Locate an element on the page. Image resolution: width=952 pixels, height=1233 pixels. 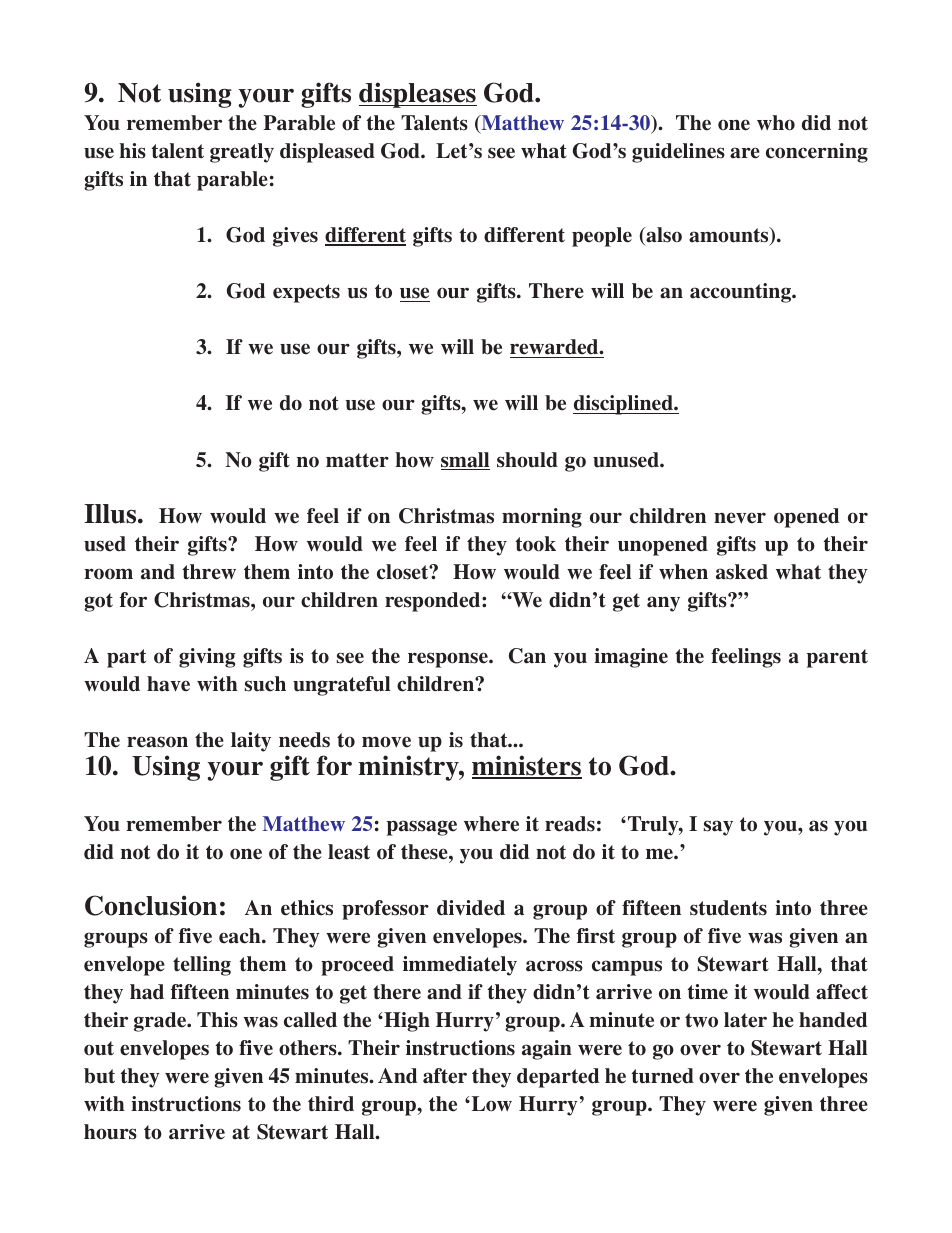
hours is located at coordinates (110, 1132).
